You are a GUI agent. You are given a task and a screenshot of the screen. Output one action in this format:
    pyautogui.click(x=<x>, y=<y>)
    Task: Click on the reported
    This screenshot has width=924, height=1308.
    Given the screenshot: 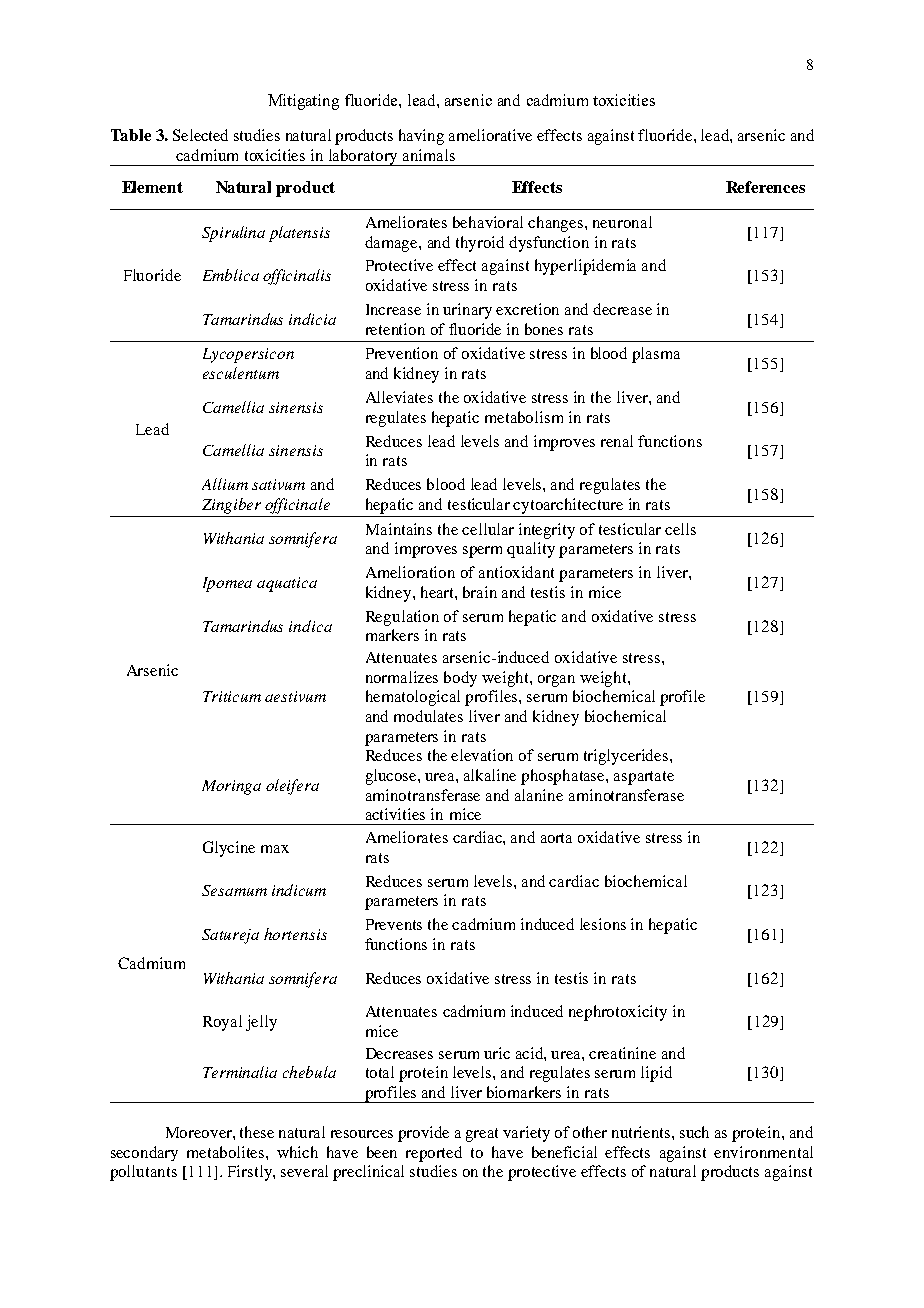 What is the action you would take?
    pyautogui.click(x=434, y=1154)
